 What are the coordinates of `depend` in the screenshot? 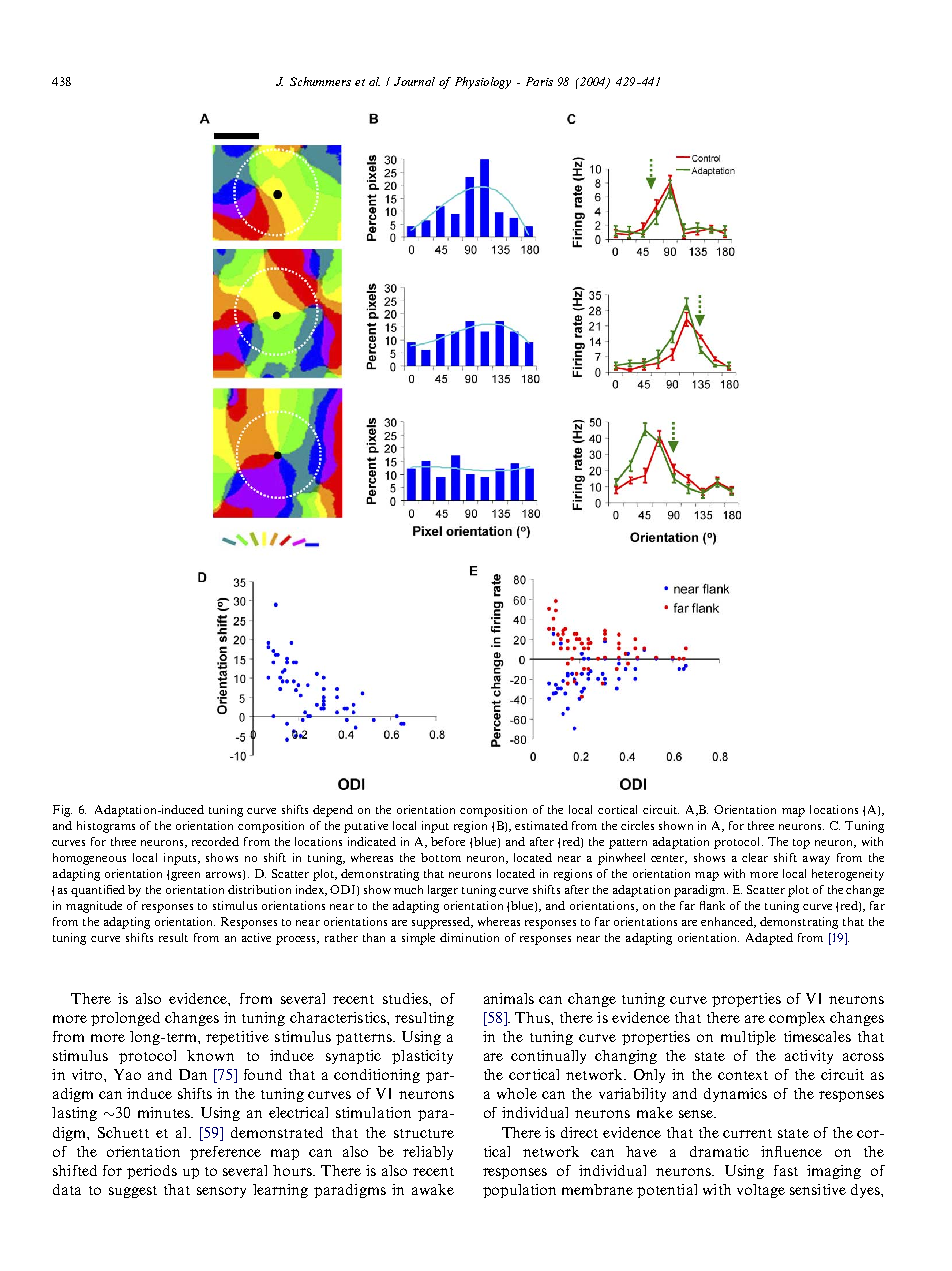 It's located at (333, 811).
